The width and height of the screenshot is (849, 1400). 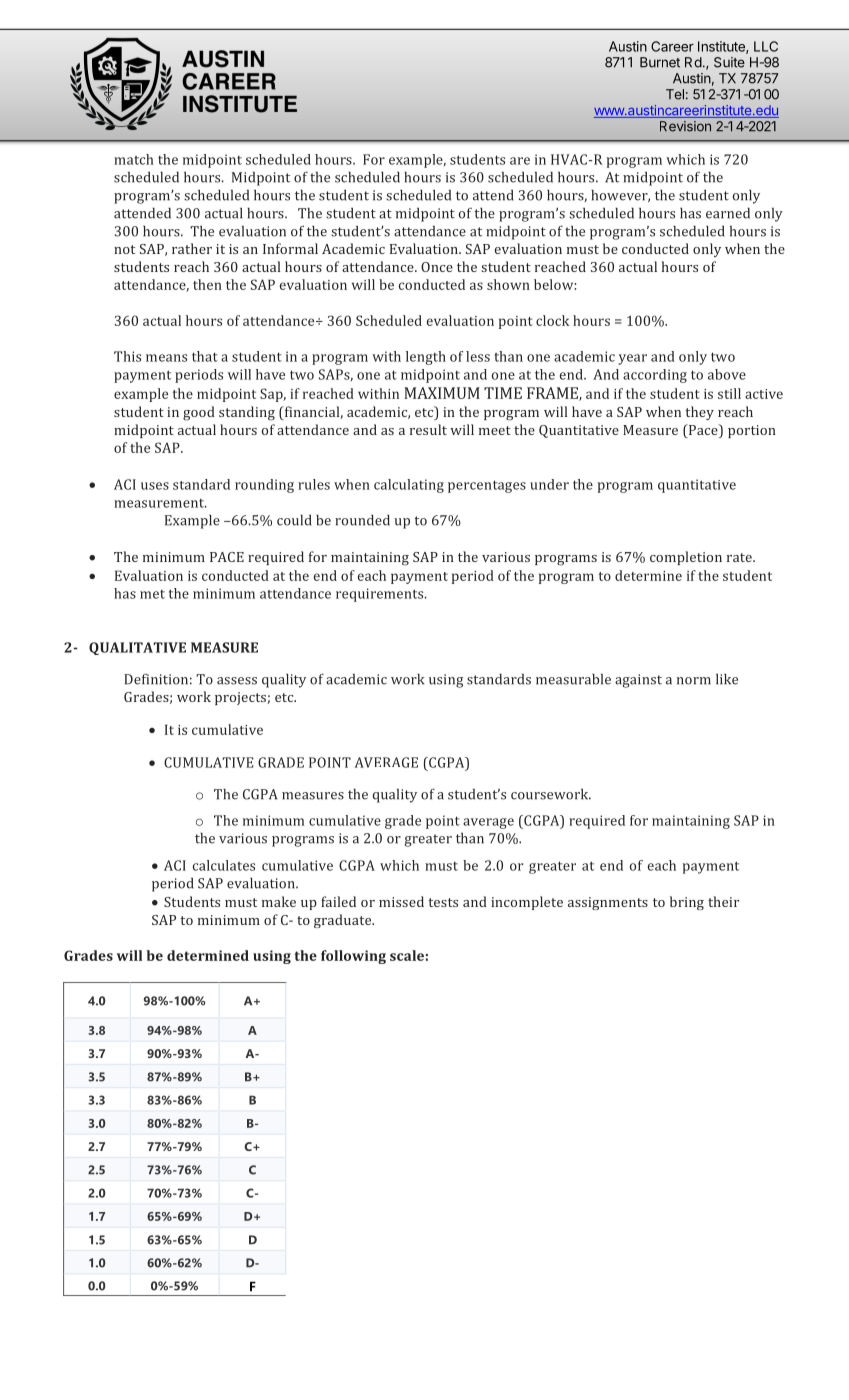 I want to click on match, so click(x=134, y=159).
